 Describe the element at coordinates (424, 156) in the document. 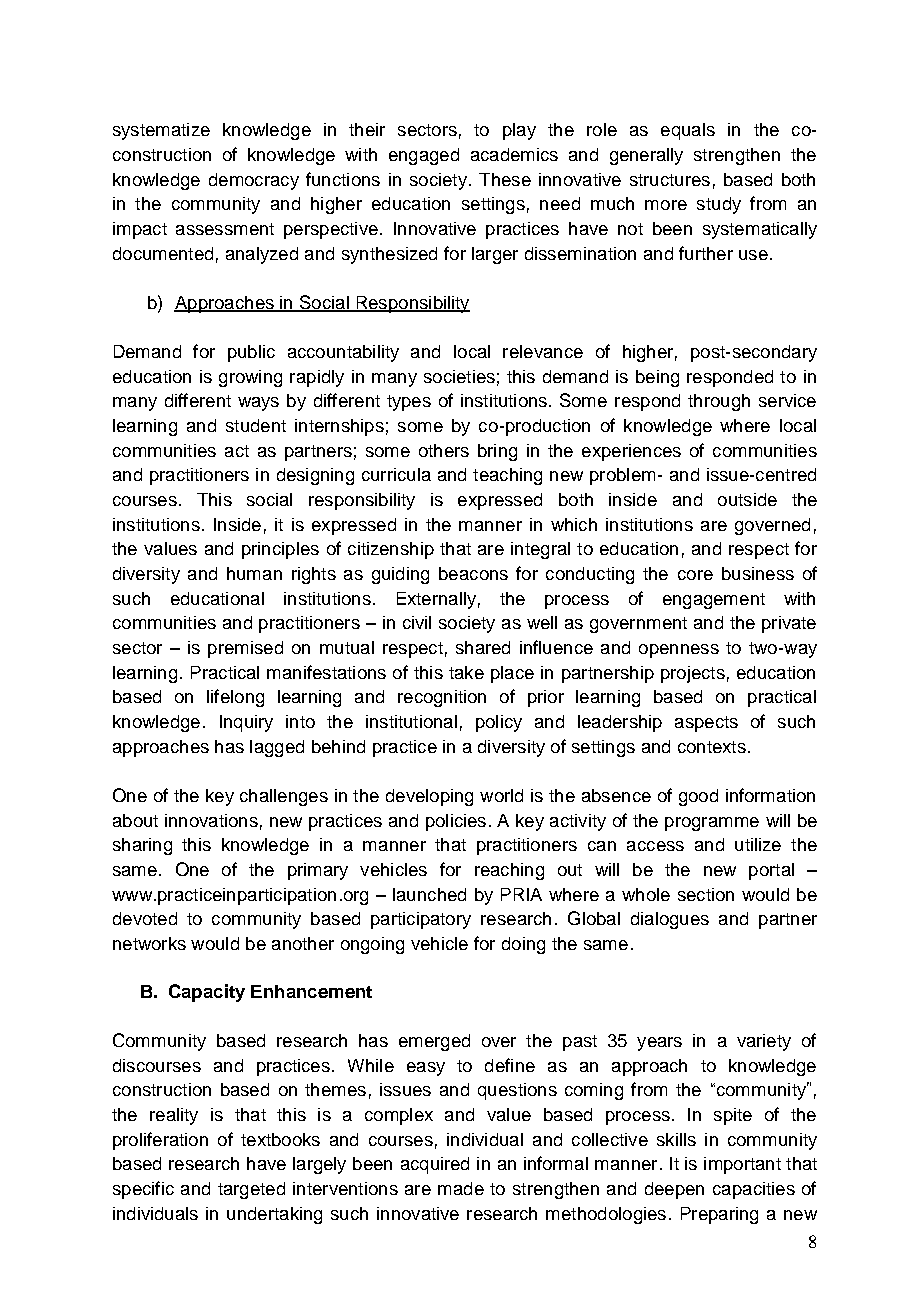

I see `engaged` at that location.
